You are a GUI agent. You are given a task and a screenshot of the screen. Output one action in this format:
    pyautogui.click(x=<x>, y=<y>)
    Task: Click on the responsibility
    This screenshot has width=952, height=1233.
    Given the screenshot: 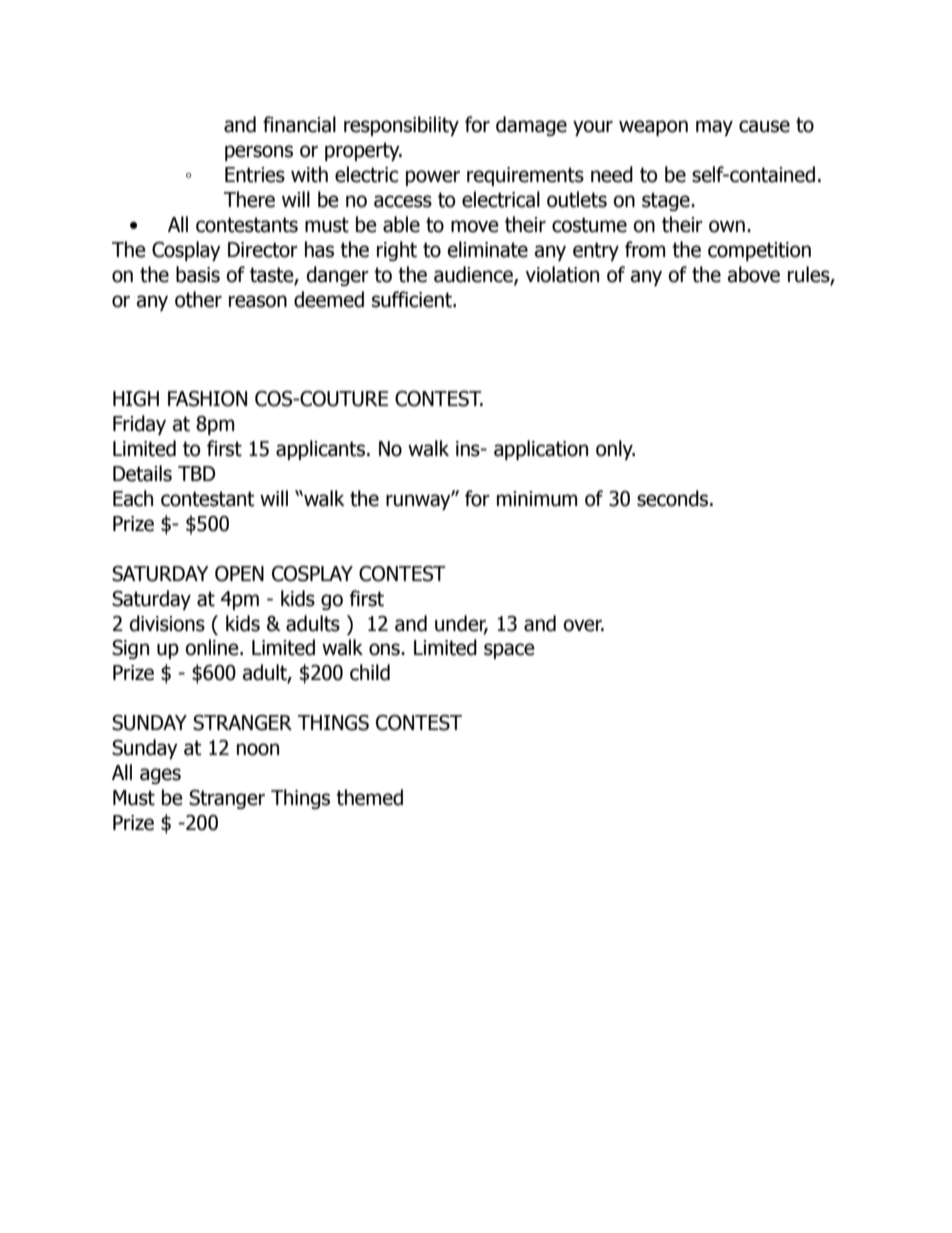 What is the action you would take?
    pyautogui.click(x=401, y=126)
